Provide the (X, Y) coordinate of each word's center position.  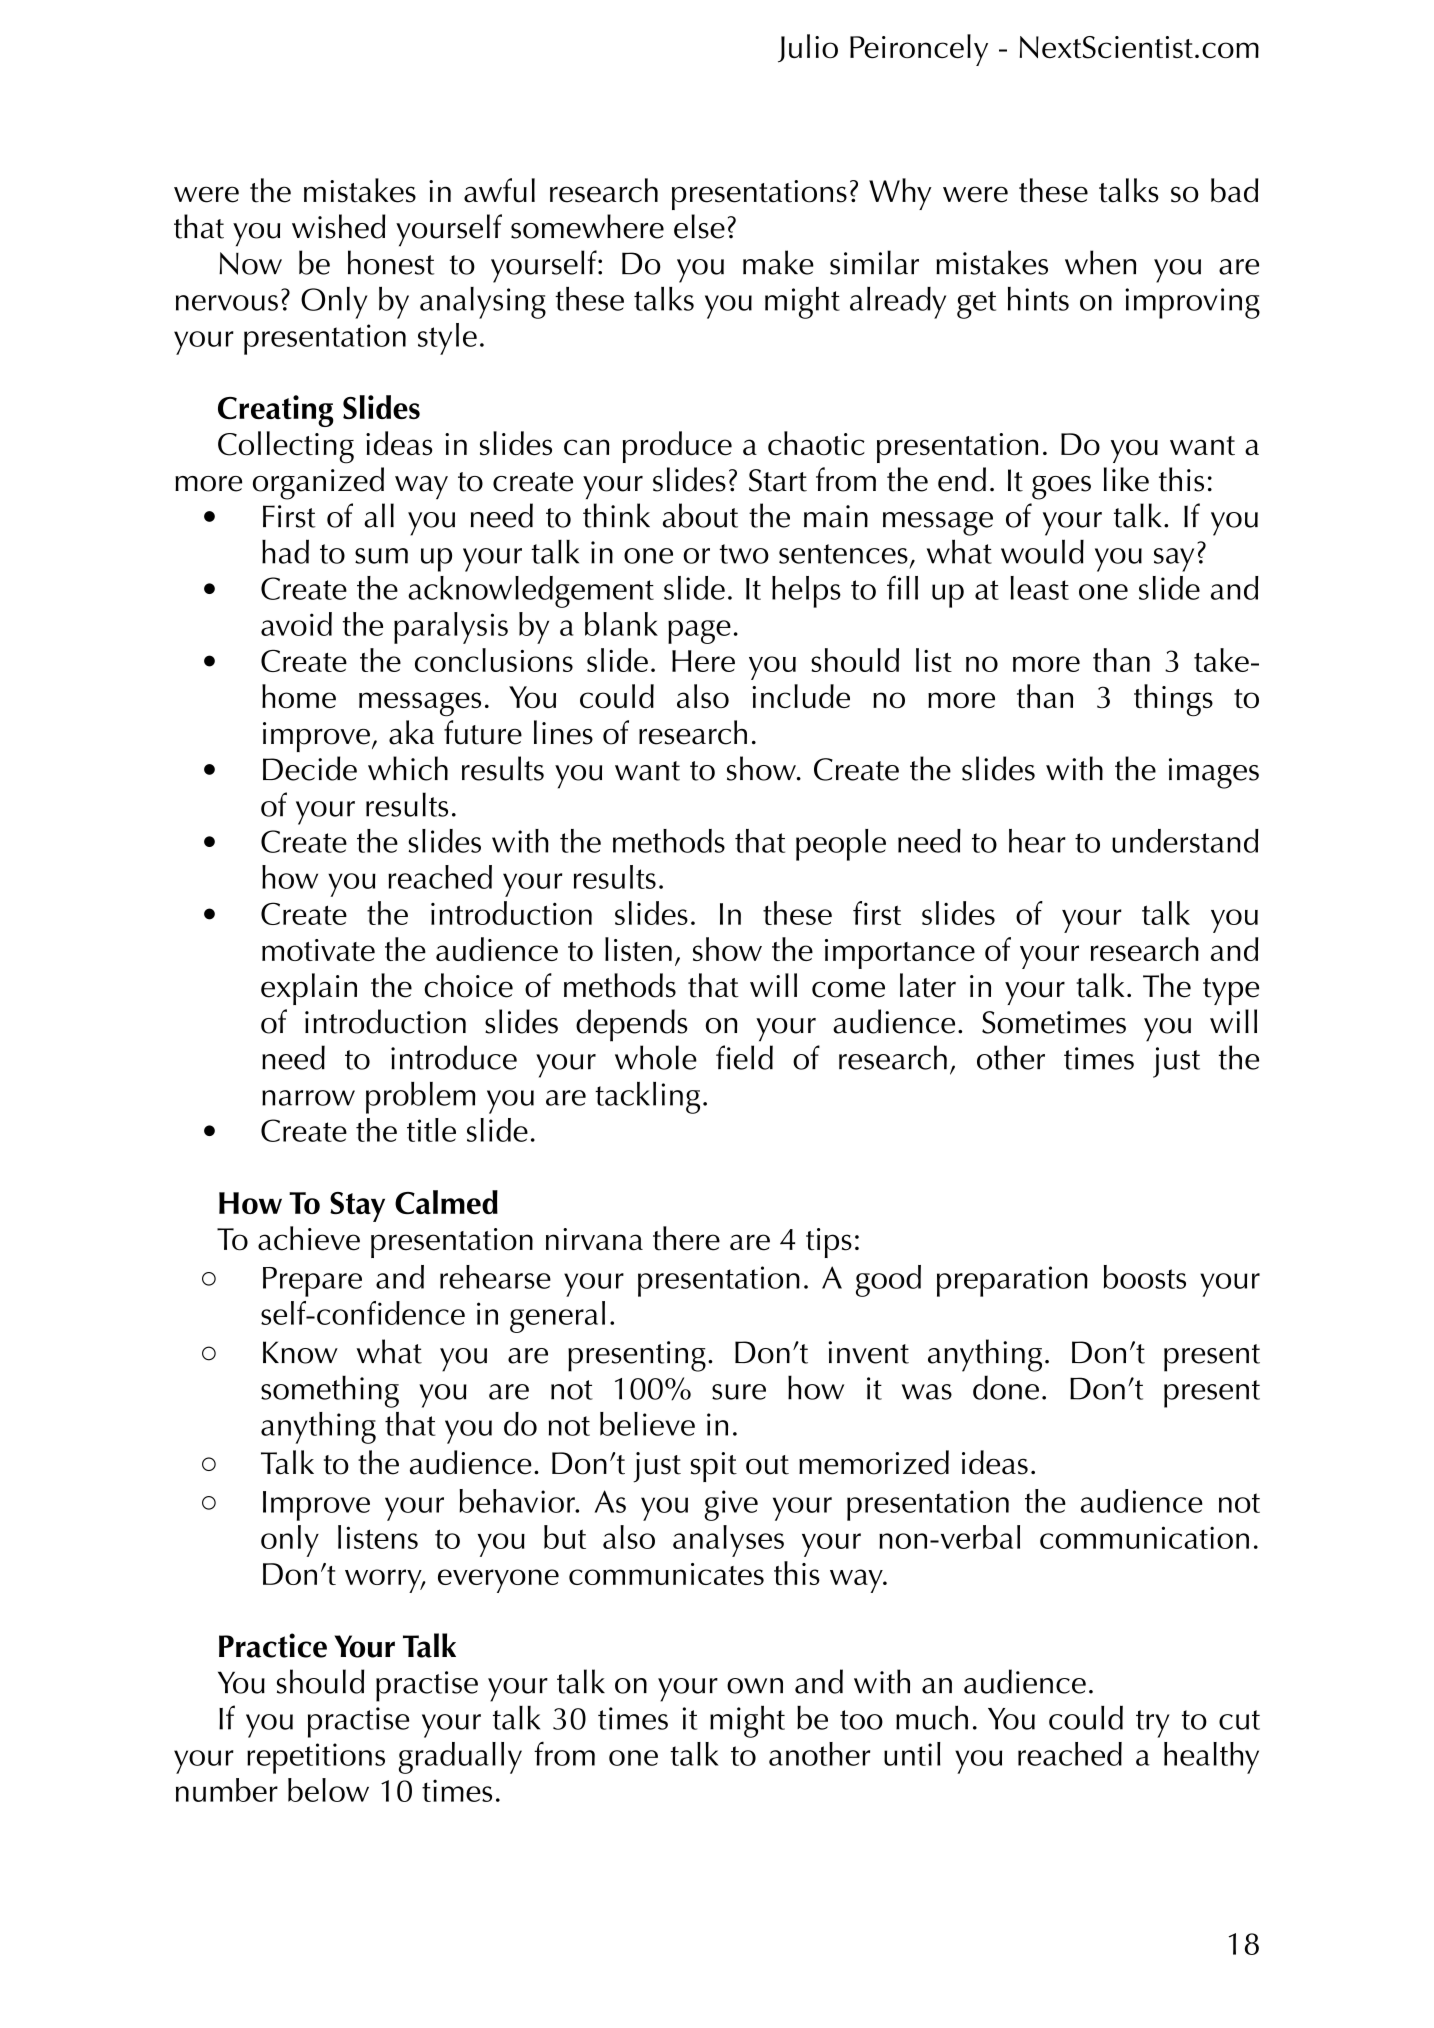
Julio (808, 48)
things (1173, 700)
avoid (296, 624)
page (699, 632)
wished (338, 226)
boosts (1145, 1277)
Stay (357, 1207)
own (755, 1686)
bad (1234, 190)
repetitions (316, 1758)
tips (829, 1243)
